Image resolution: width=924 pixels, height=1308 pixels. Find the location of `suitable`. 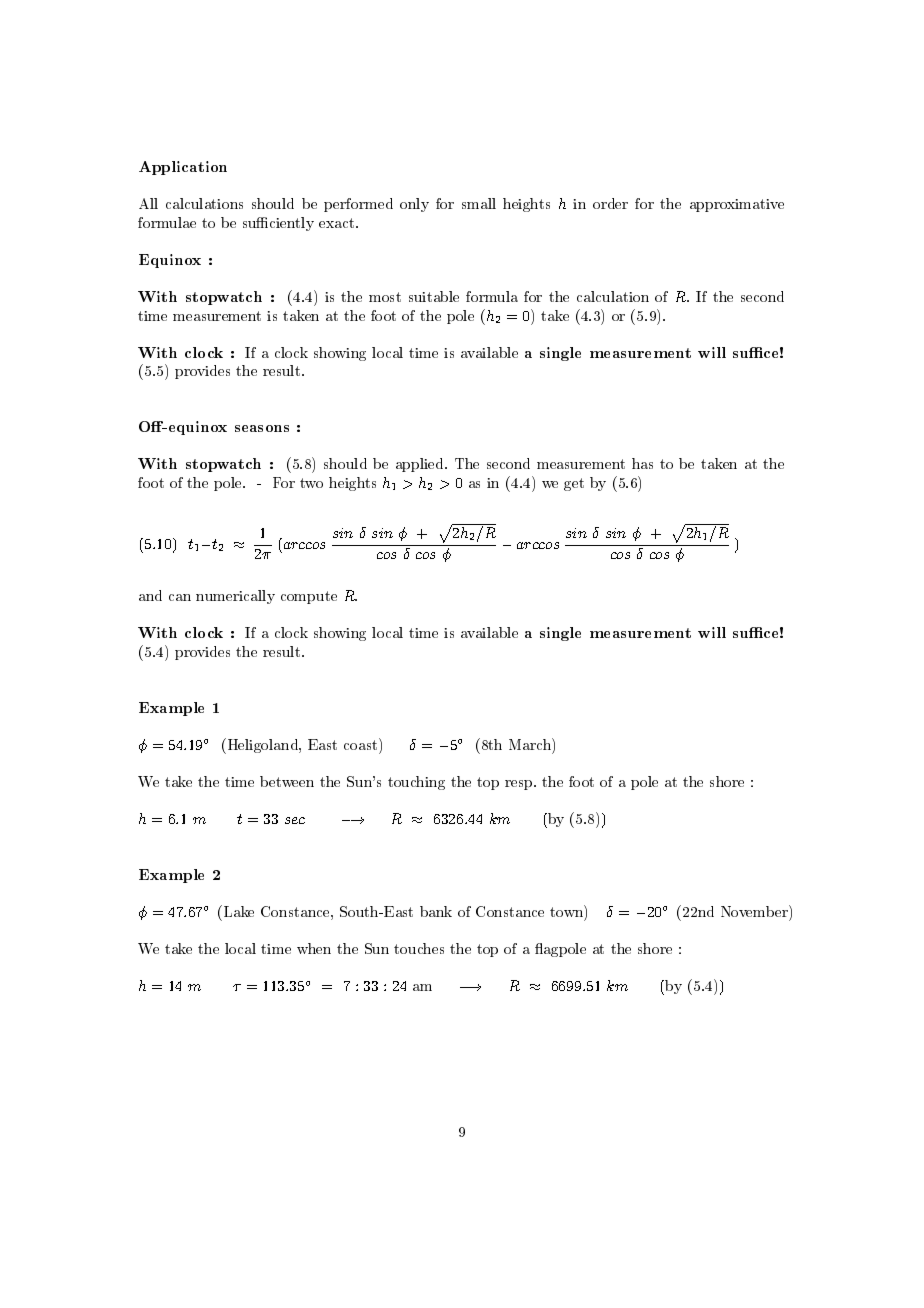

suitable is located at coordinates (434, 296).
